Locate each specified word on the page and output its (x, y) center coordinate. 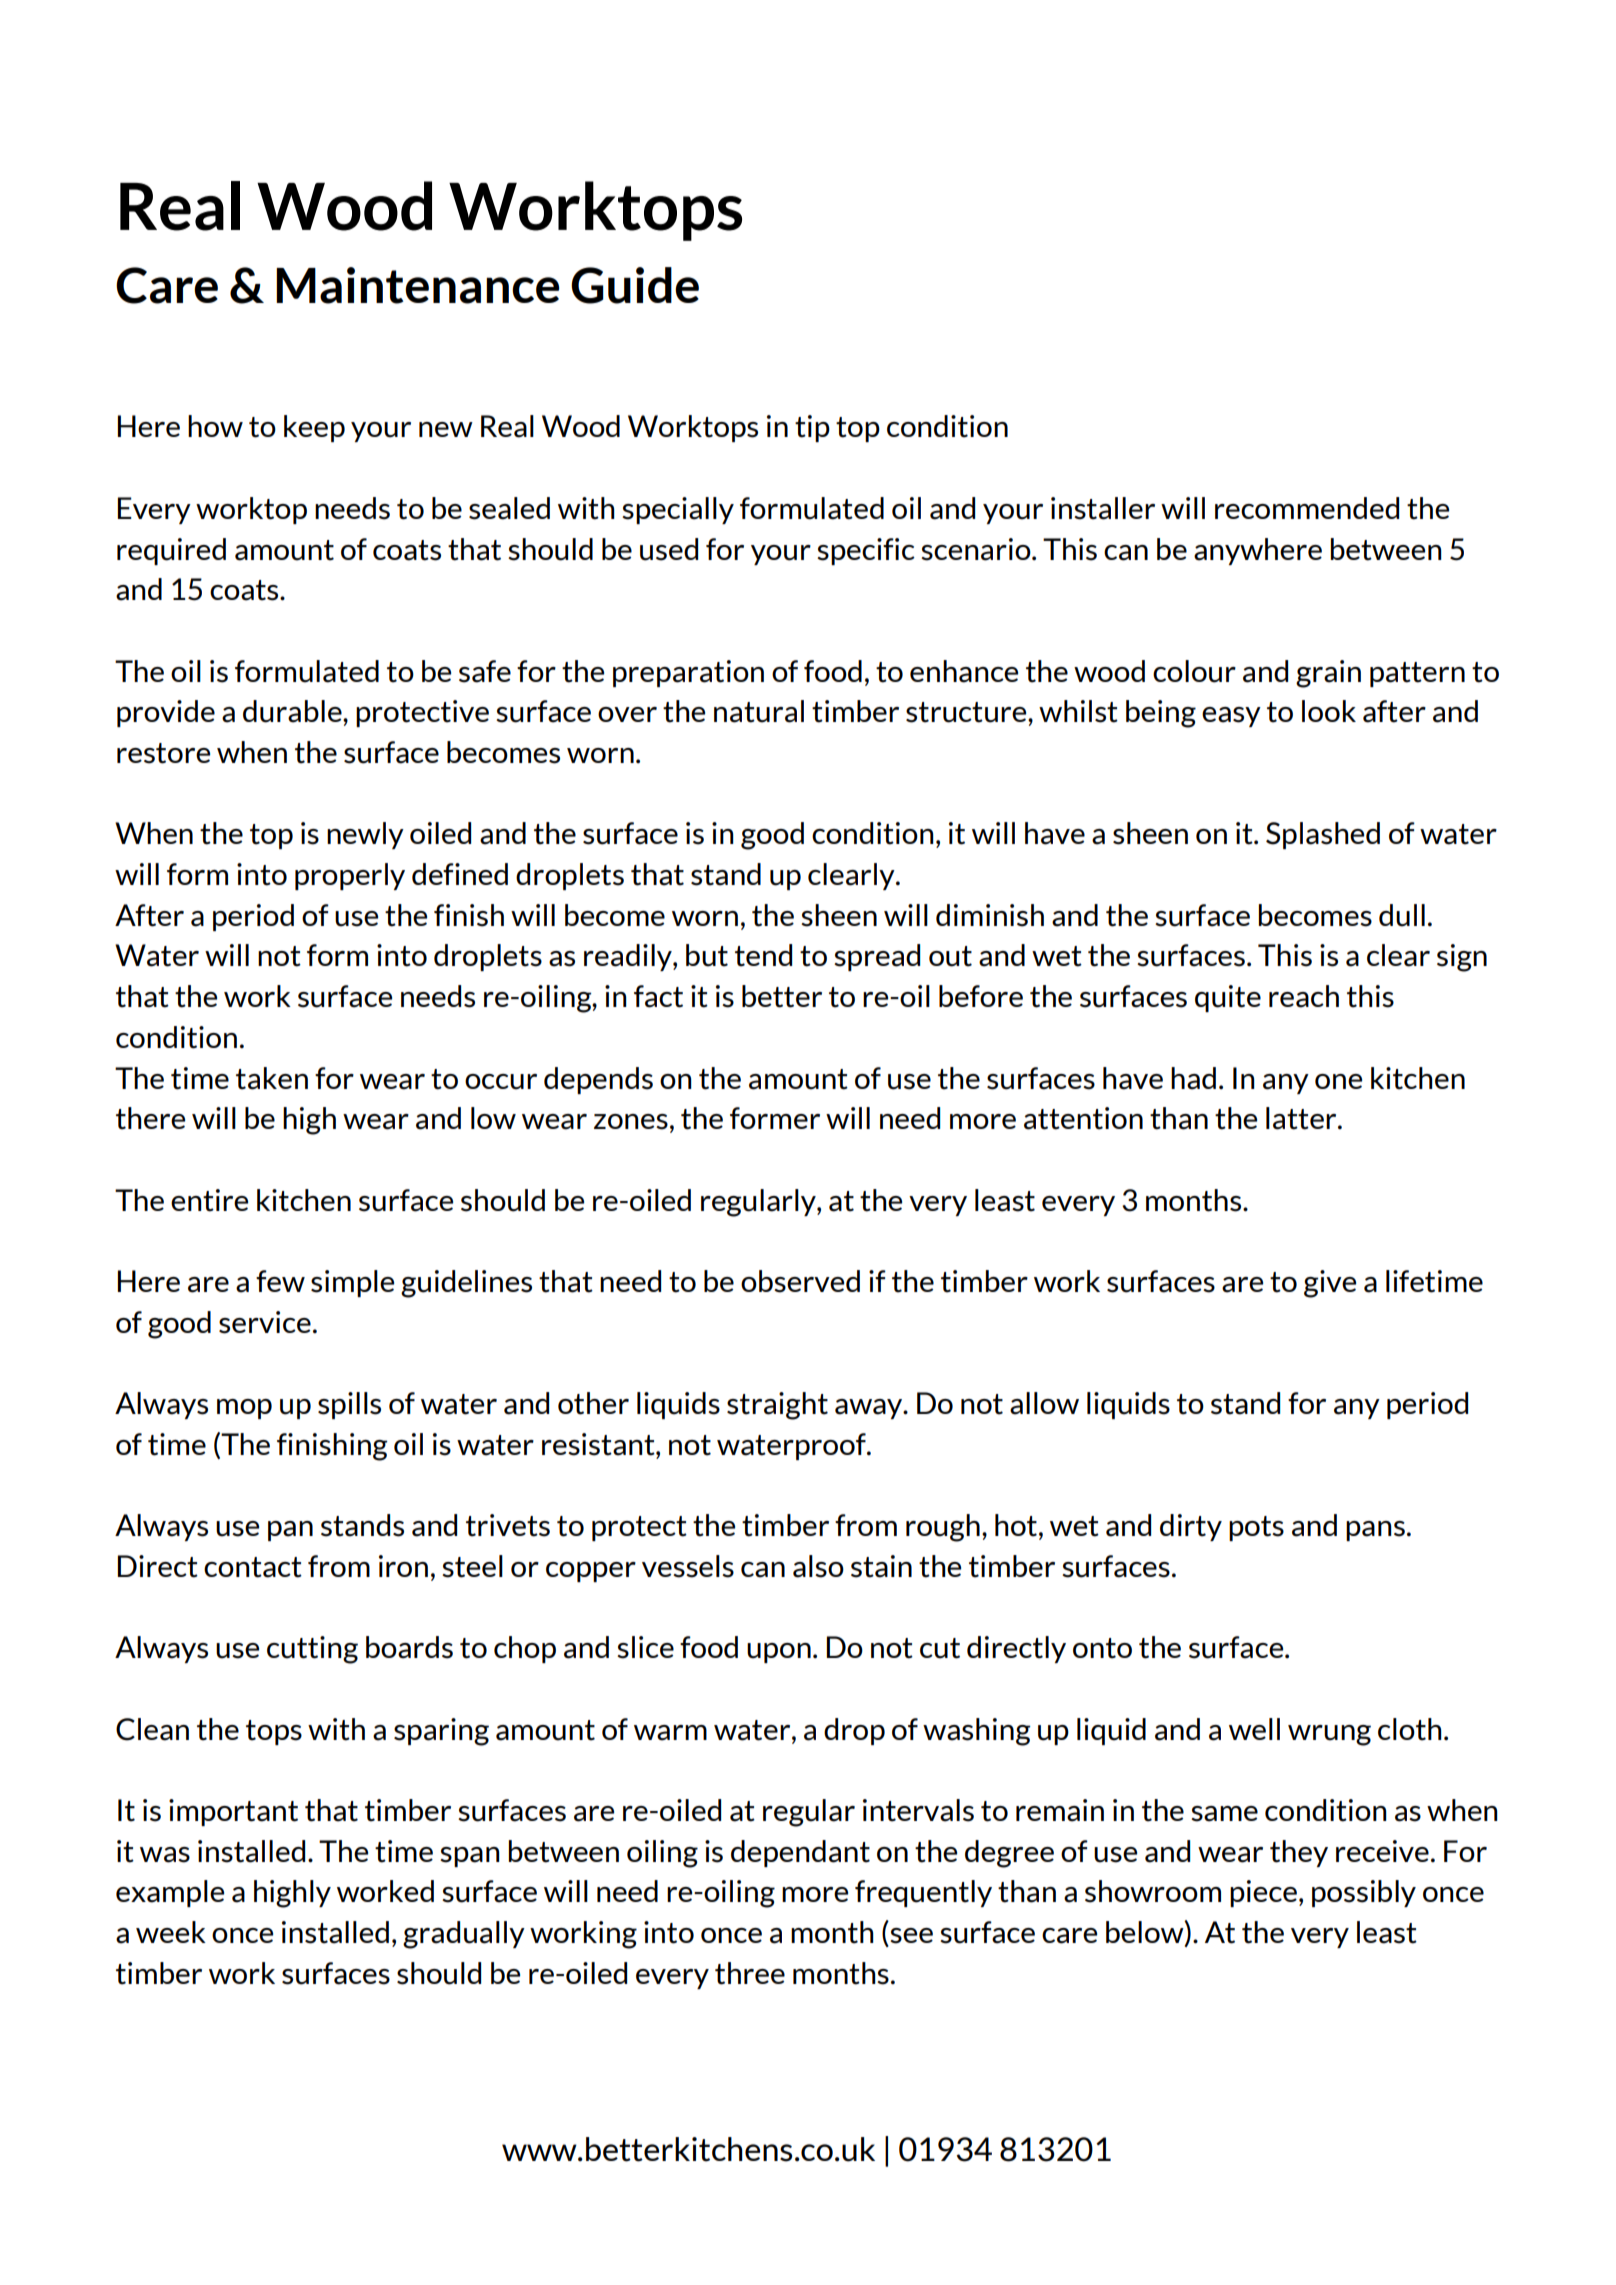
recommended (1307, 508)
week (171, 1932)
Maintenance (418, 285)
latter (1302, 1118)
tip (812, 428)
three (750, 1973)
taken (272, 1078)
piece (1263, 1893)
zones (631, 1122)
